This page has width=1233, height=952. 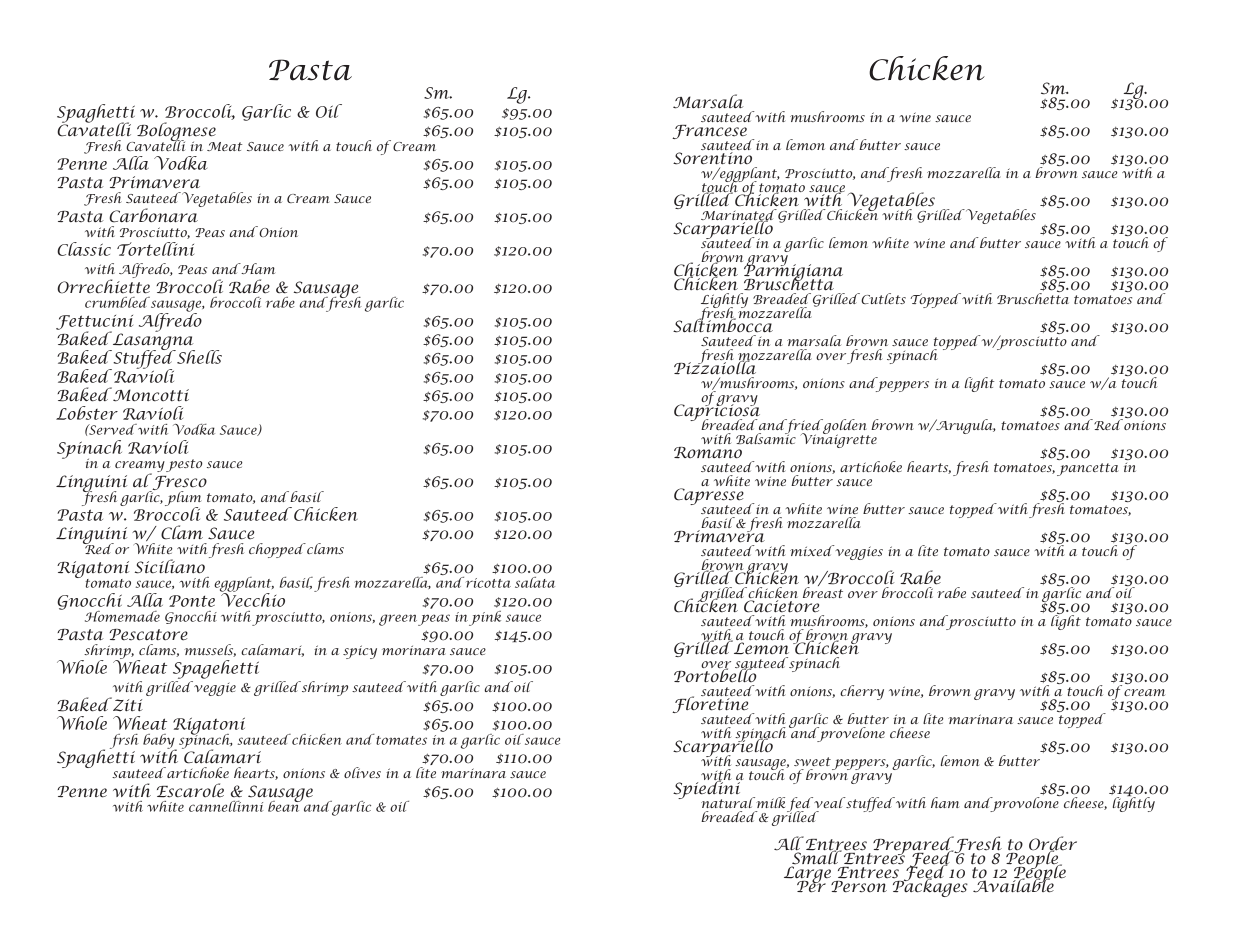 What do you see at coordinates (929, 886) in the page?
I see `Packages` at bounding box center [929, 886].
